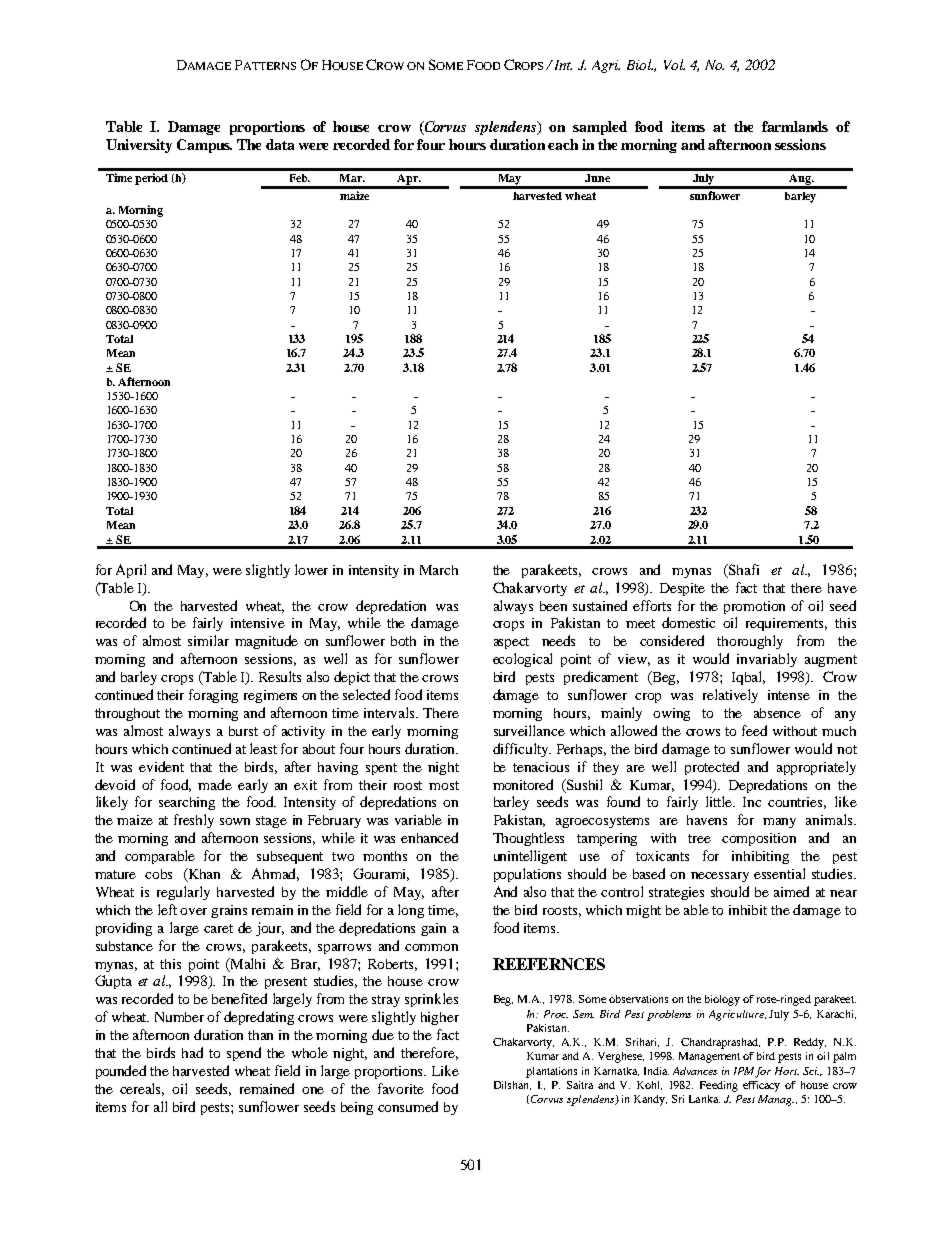  Describe the element at coordinates (439, 570) in the screenshot. I see `March` at that location.
